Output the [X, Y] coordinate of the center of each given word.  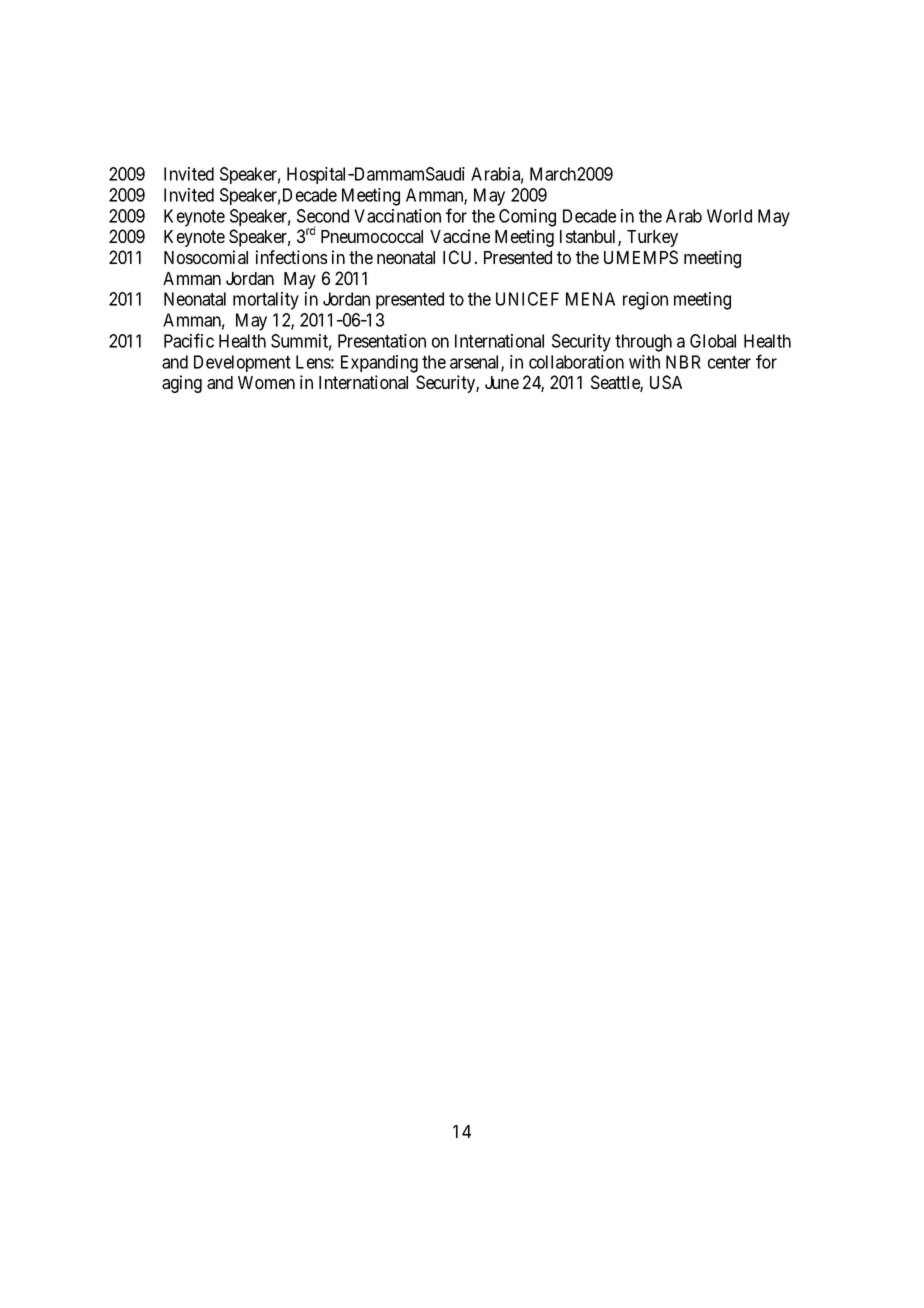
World [729, 216]
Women [266, 382]
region [645, 301]
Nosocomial [206, 257]
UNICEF [527, 299]
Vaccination [397, 216]
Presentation [382, 341]
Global [713, 341]
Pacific [189, 340]
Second [323, 216]
